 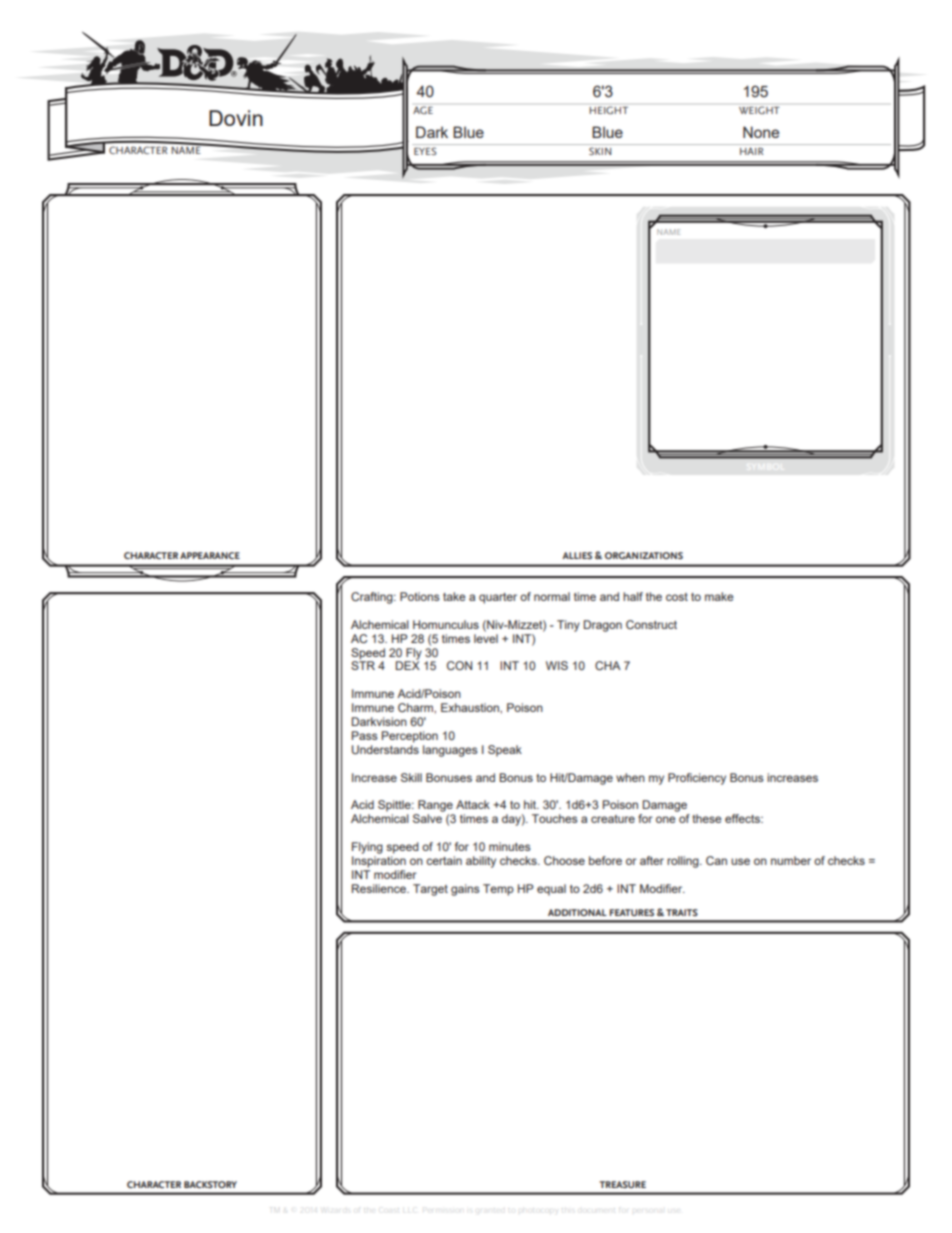 What do you see at coordinates (498, 890) in the screenshot?
I see `Temp` at bounding box center [498, 890].
